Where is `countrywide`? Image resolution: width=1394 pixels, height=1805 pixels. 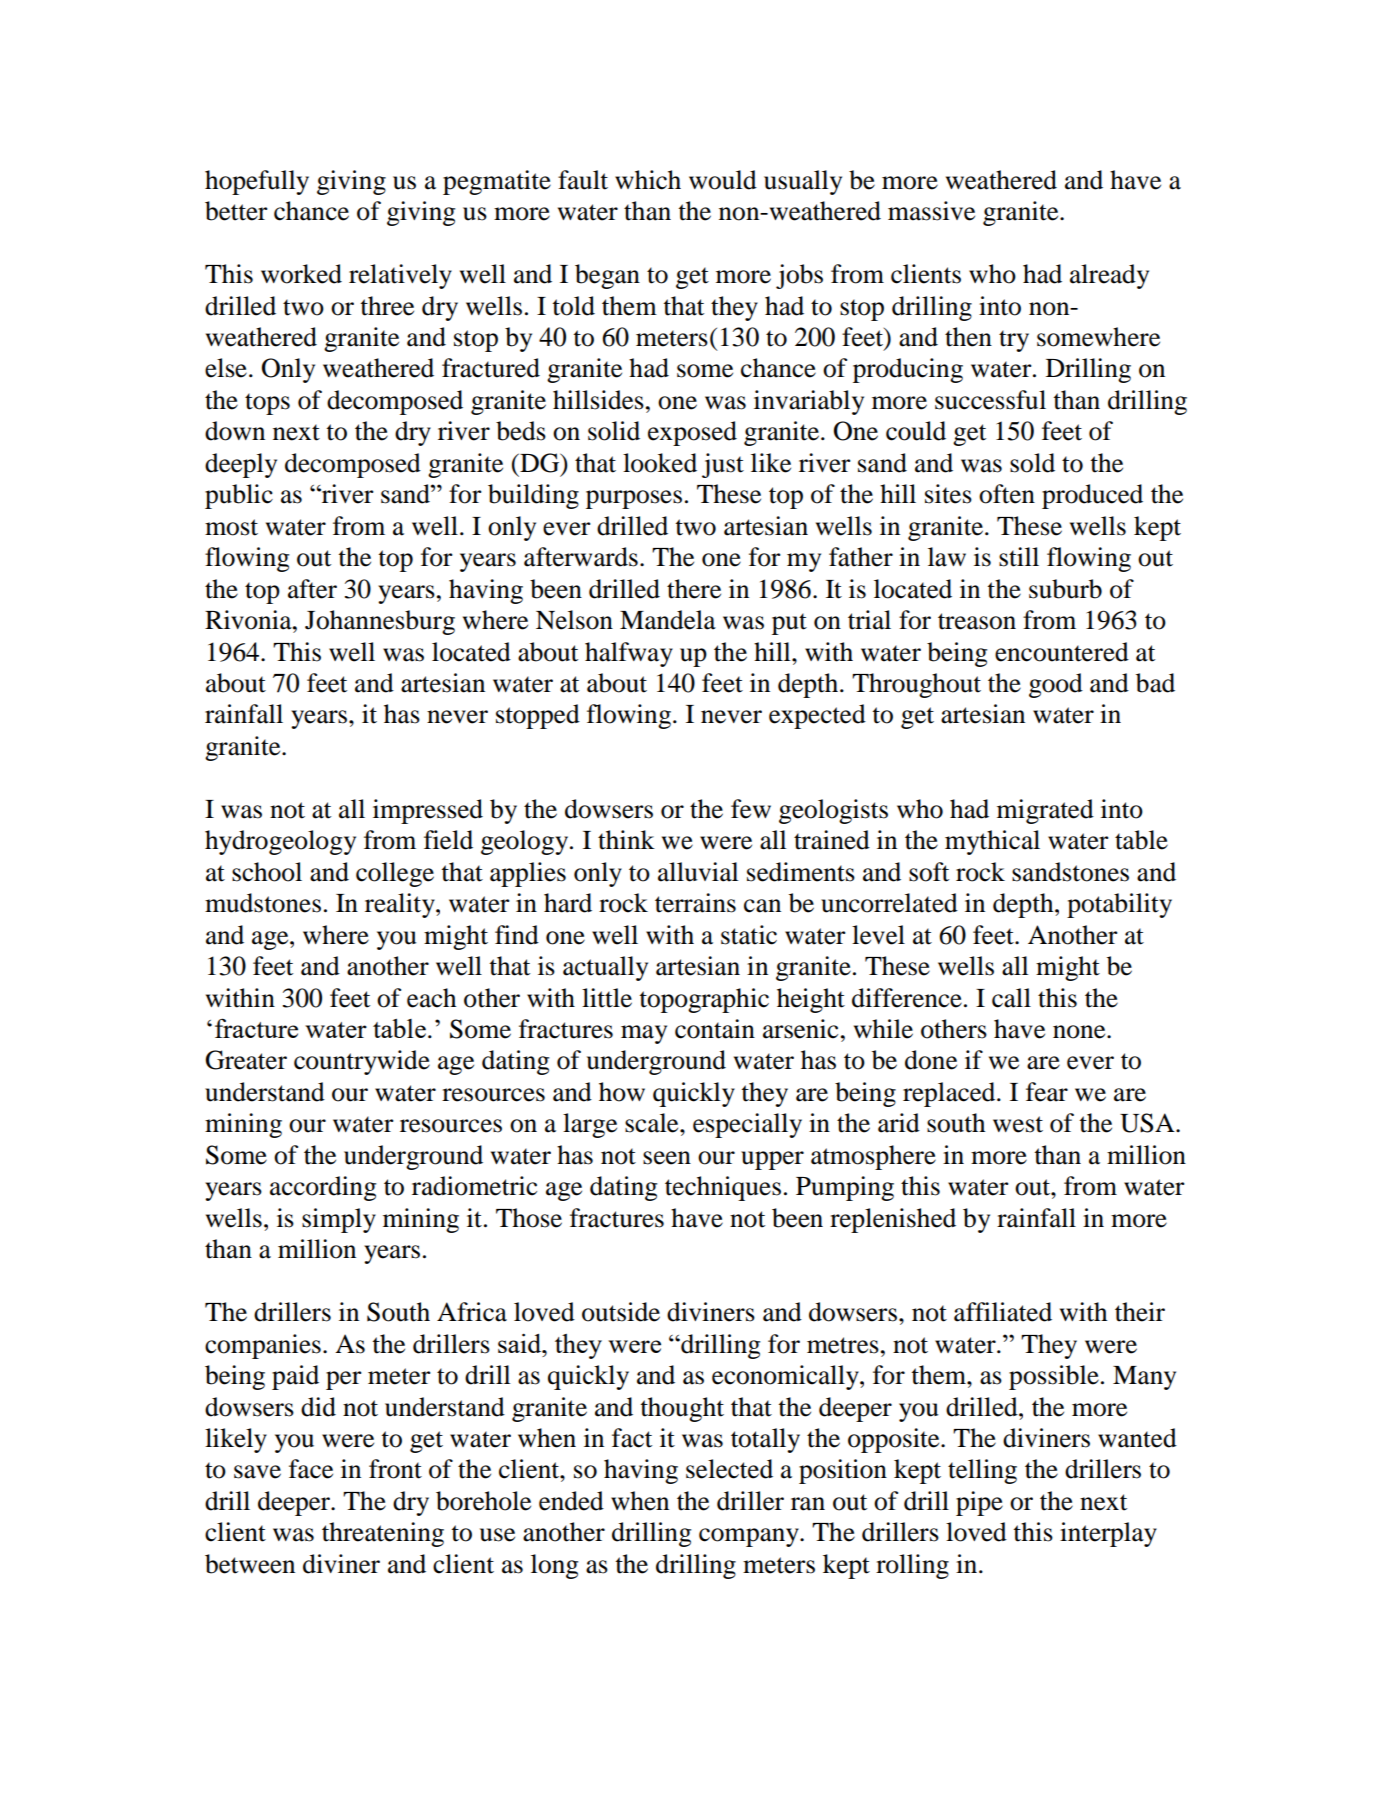
countrywide is located at coordinates (362, 1062).
